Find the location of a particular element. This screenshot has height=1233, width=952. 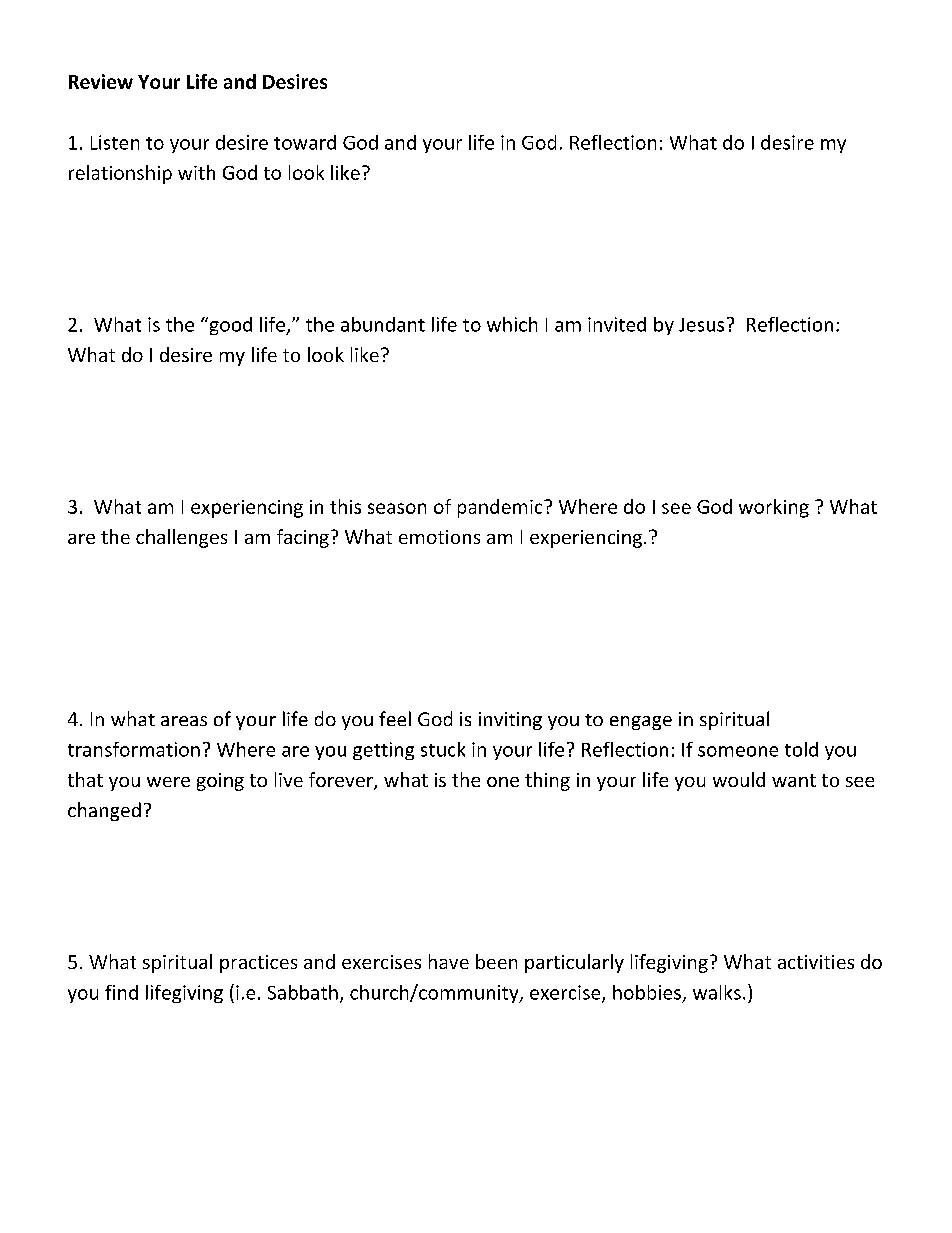

find is located at coordinates (121, 992).
